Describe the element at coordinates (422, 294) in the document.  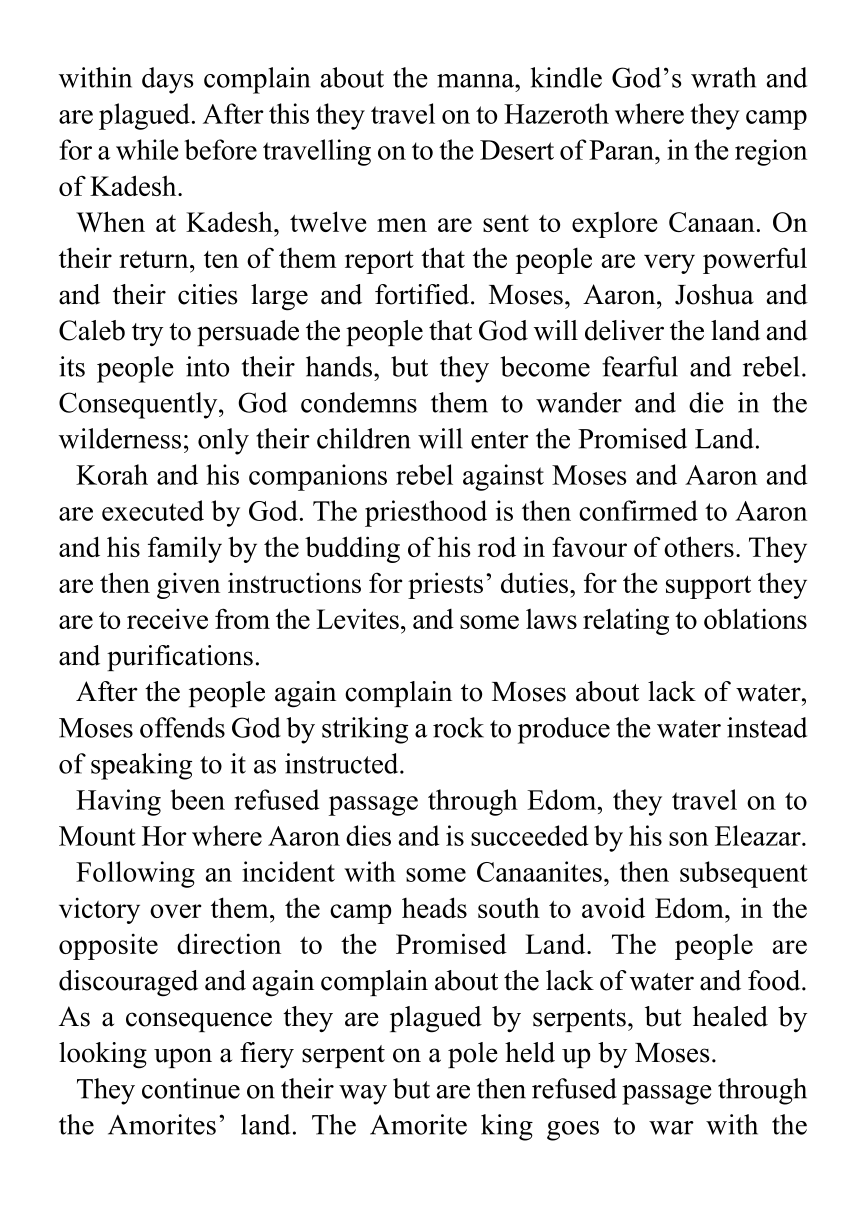
I see `fortified` at that location.
